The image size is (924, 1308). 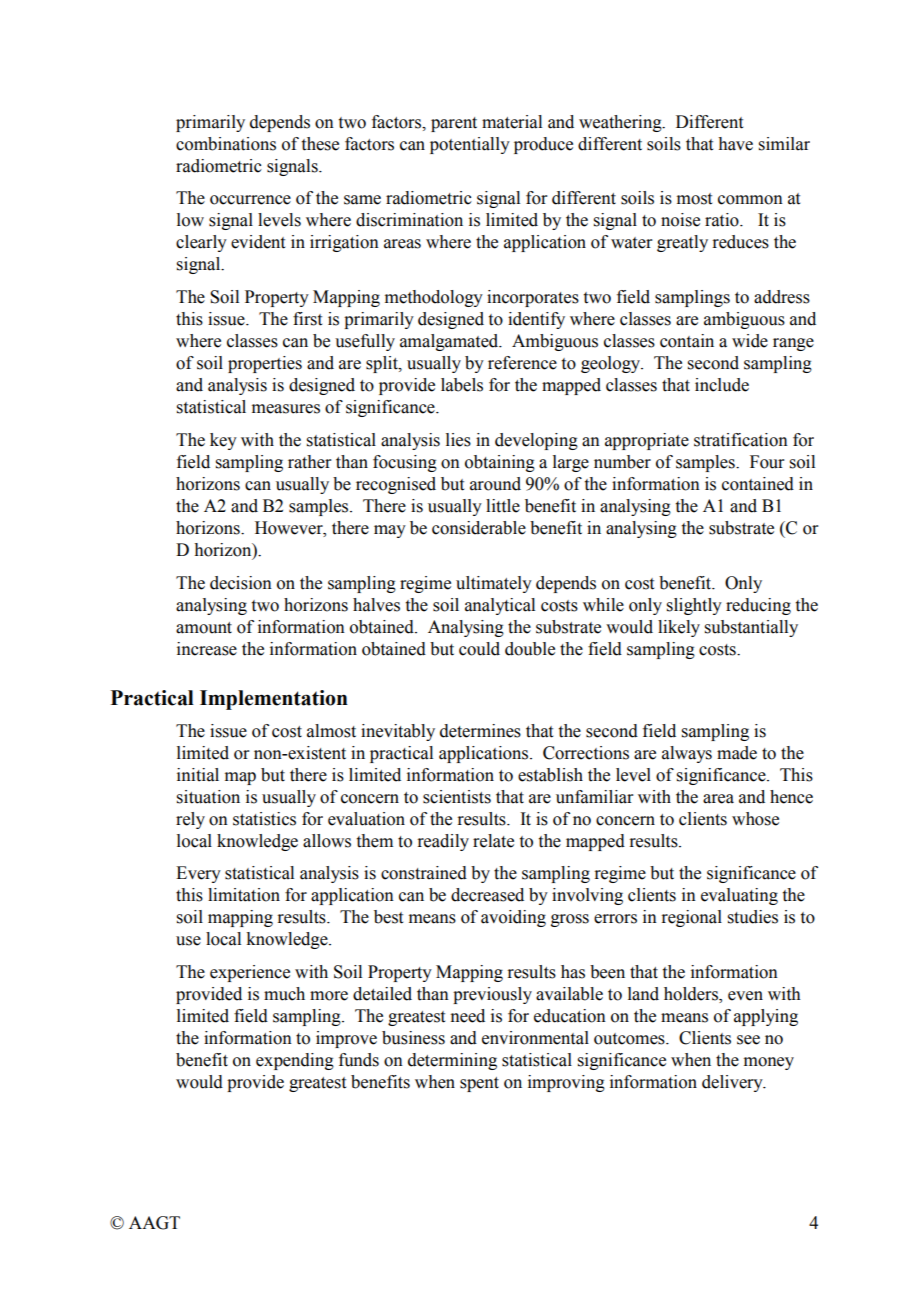 I want to click on spent, so click(x=479, y=1084).
